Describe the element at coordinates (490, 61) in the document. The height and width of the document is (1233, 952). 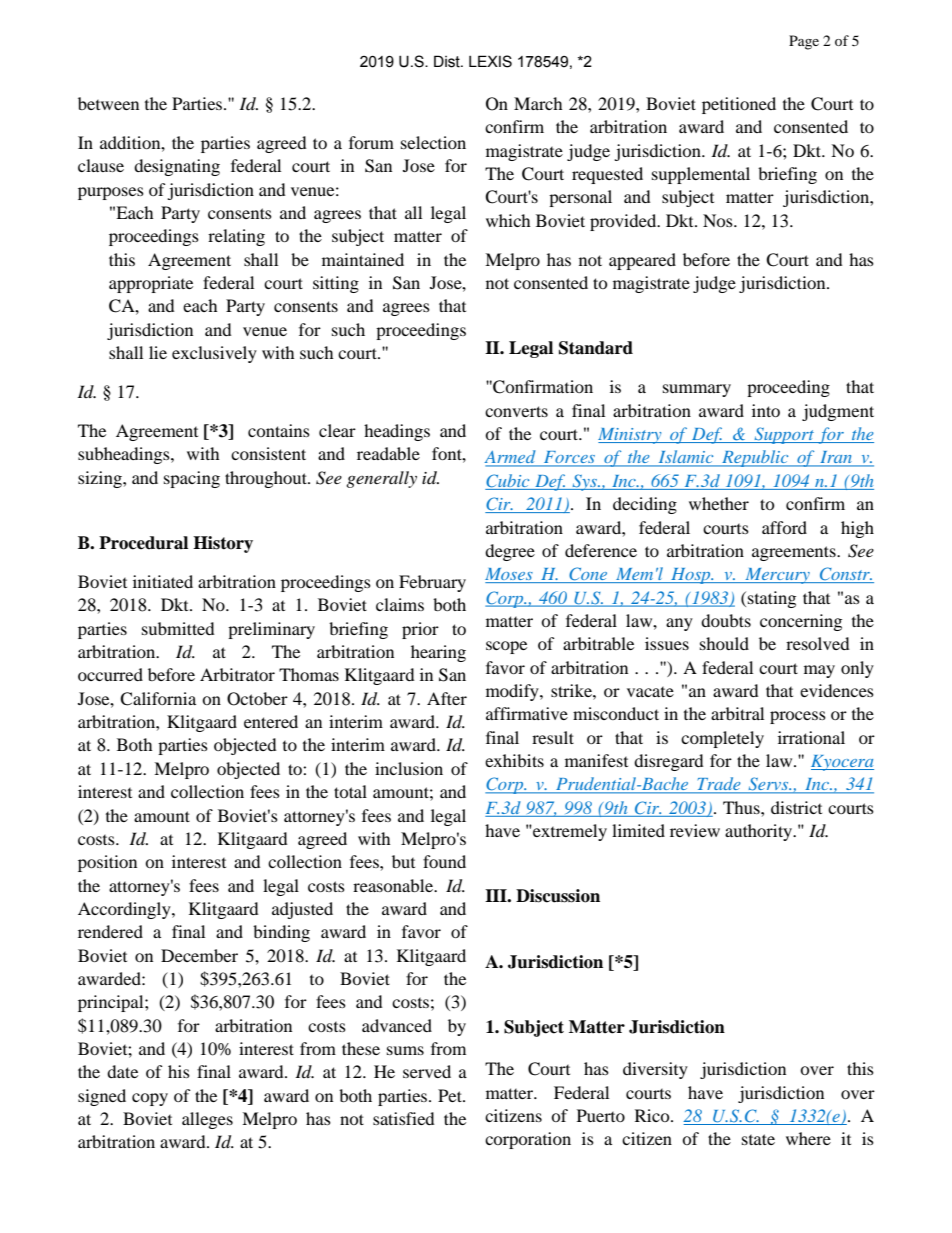
I see `LEXIS` at that location.
